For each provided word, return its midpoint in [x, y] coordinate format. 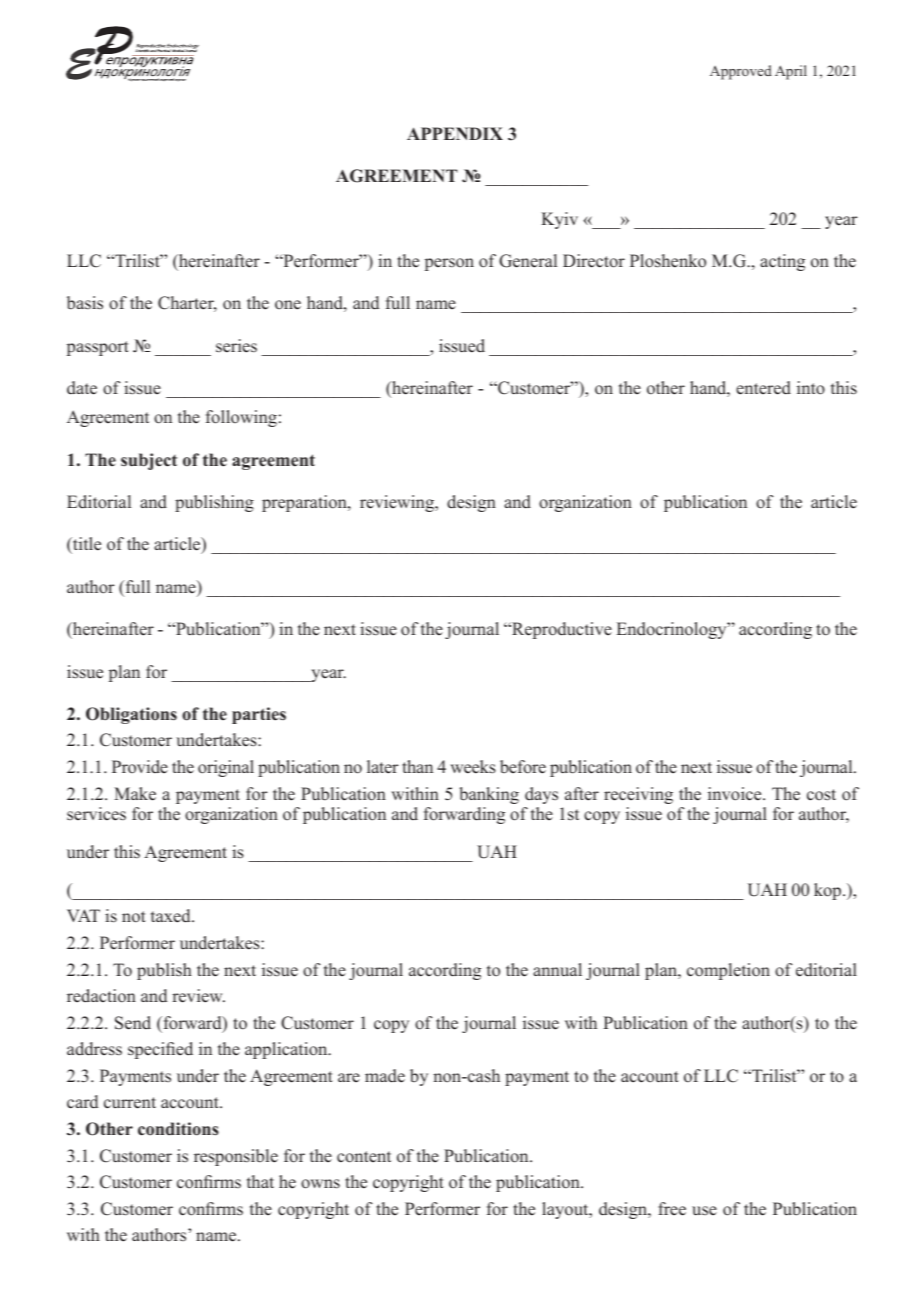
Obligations [131, 715]
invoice [736, 794]
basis [85, 303]
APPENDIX [455, 133]
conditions [178, 1129]
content [364, 1157]
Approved [741, 72]
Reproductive [561, 630]
